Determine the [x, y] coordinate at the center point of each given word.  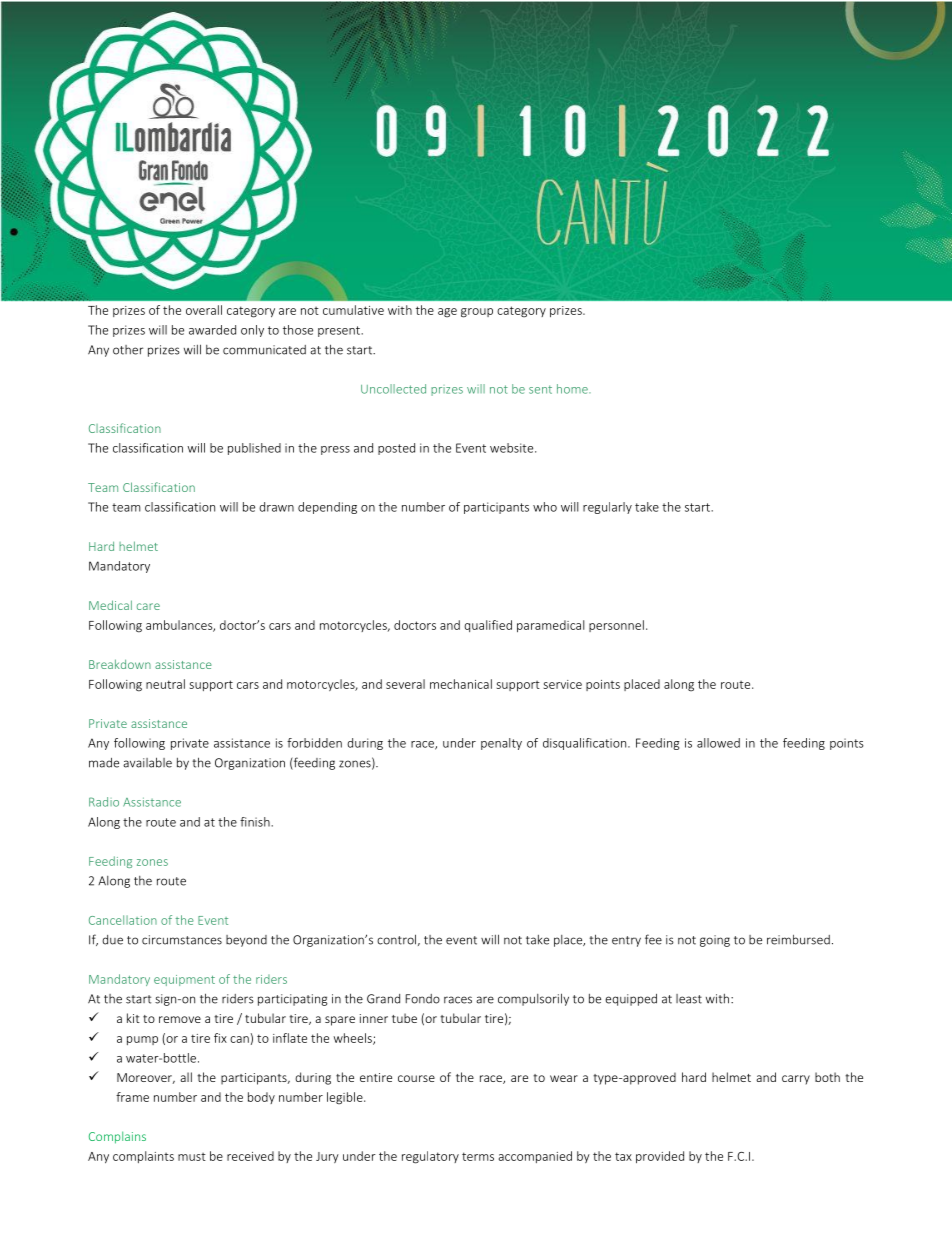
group [477, 313]
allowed [718, 743]
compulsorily [533, 999]
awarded [212, 330]
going [715, 941]
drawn [276, 507]
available [147, 762]
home [573, 389]
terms [478, 1156]
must [192, 1157]
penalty [501, 744]
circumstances [182, 940]
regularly [607, 508]
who [545, 507]
